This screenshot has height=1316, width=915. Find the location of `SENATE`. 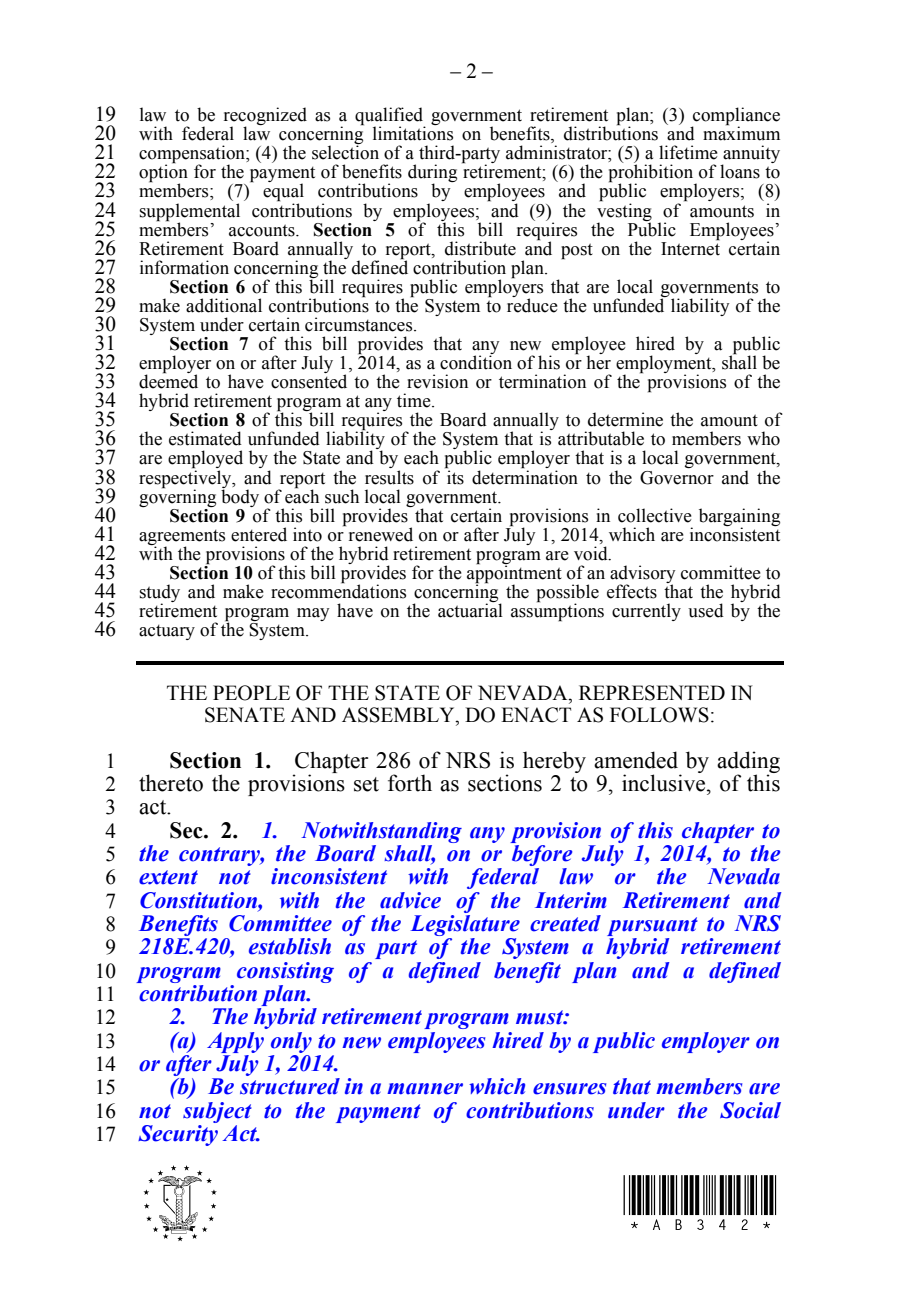

SENATE is located at coordinates (245, 715).
